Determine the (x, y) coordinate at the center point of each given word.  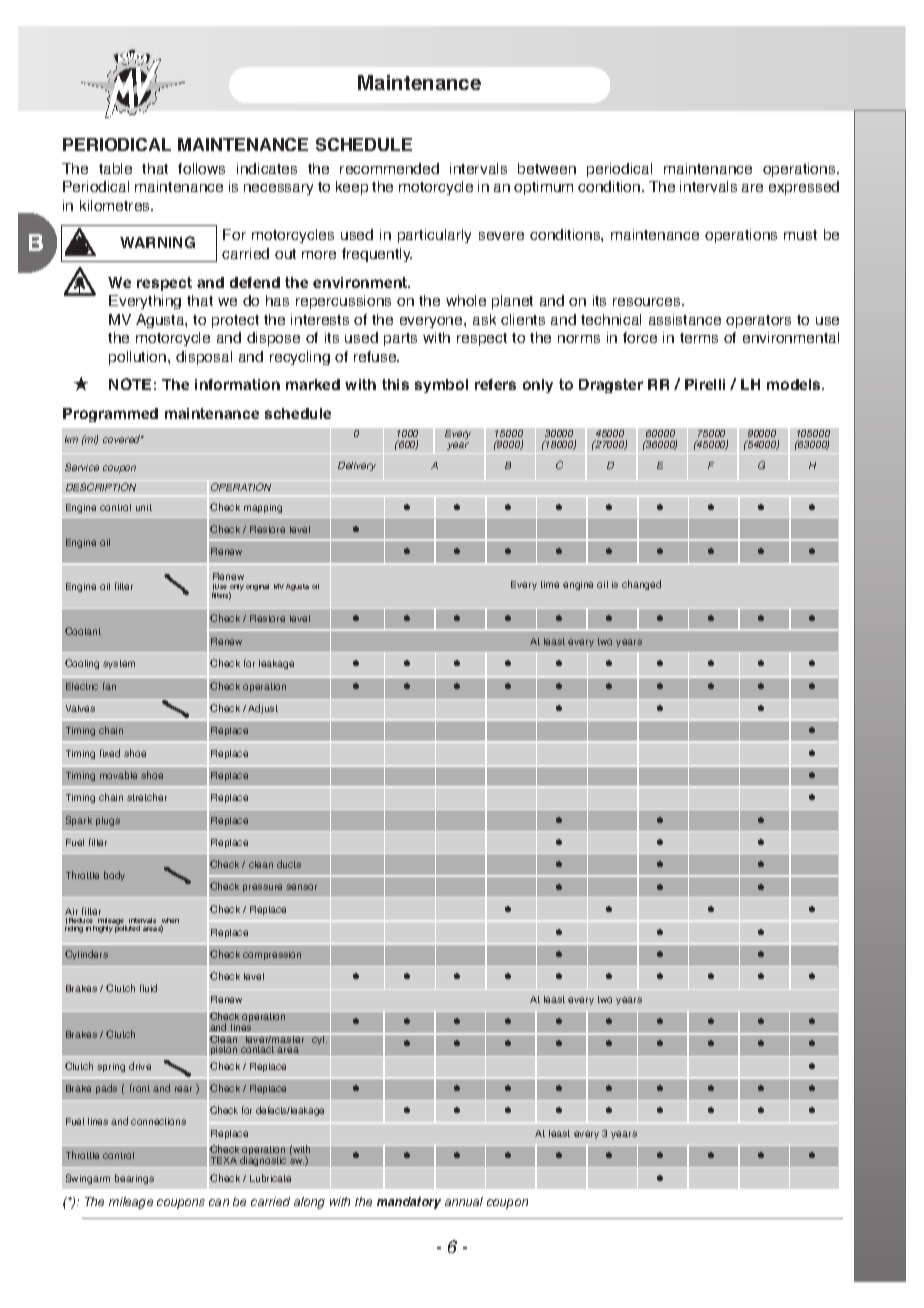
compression (272, 955)
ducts (289, 864)
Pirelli (705, 384)
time (550, 584)
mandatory (409, 1203)
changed (641, 585)
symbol (441, 386)
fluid (148, 988)
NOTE (130, 384)
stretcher (147, 797)
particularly (434, 236)
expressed (804, 188)
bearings (134, 1179)
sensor (301, 887)
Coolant (83, 631)
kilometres (116, 205)
